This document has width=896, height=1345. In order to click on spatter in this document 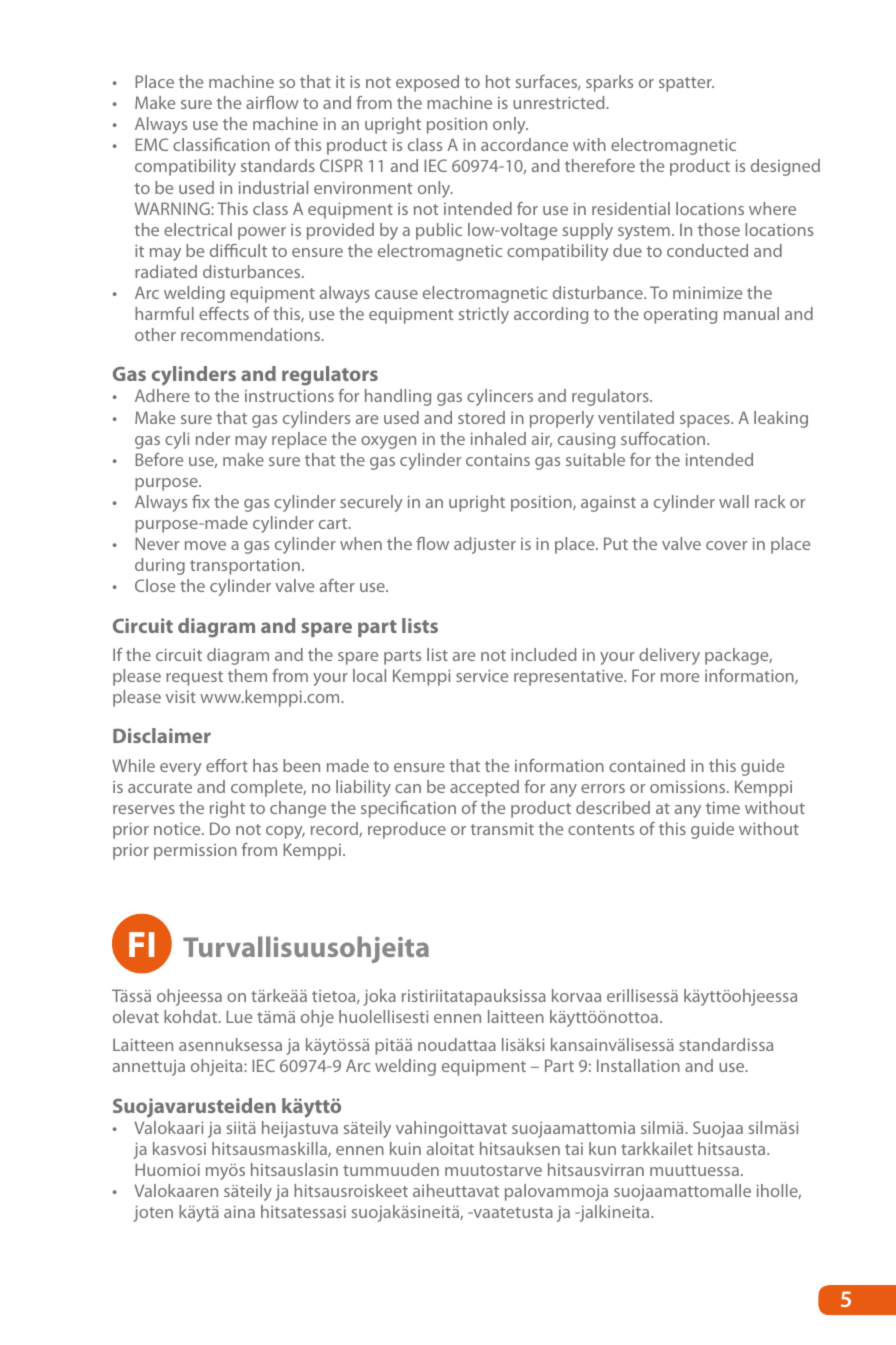, I will do `click(686, 84)`.
